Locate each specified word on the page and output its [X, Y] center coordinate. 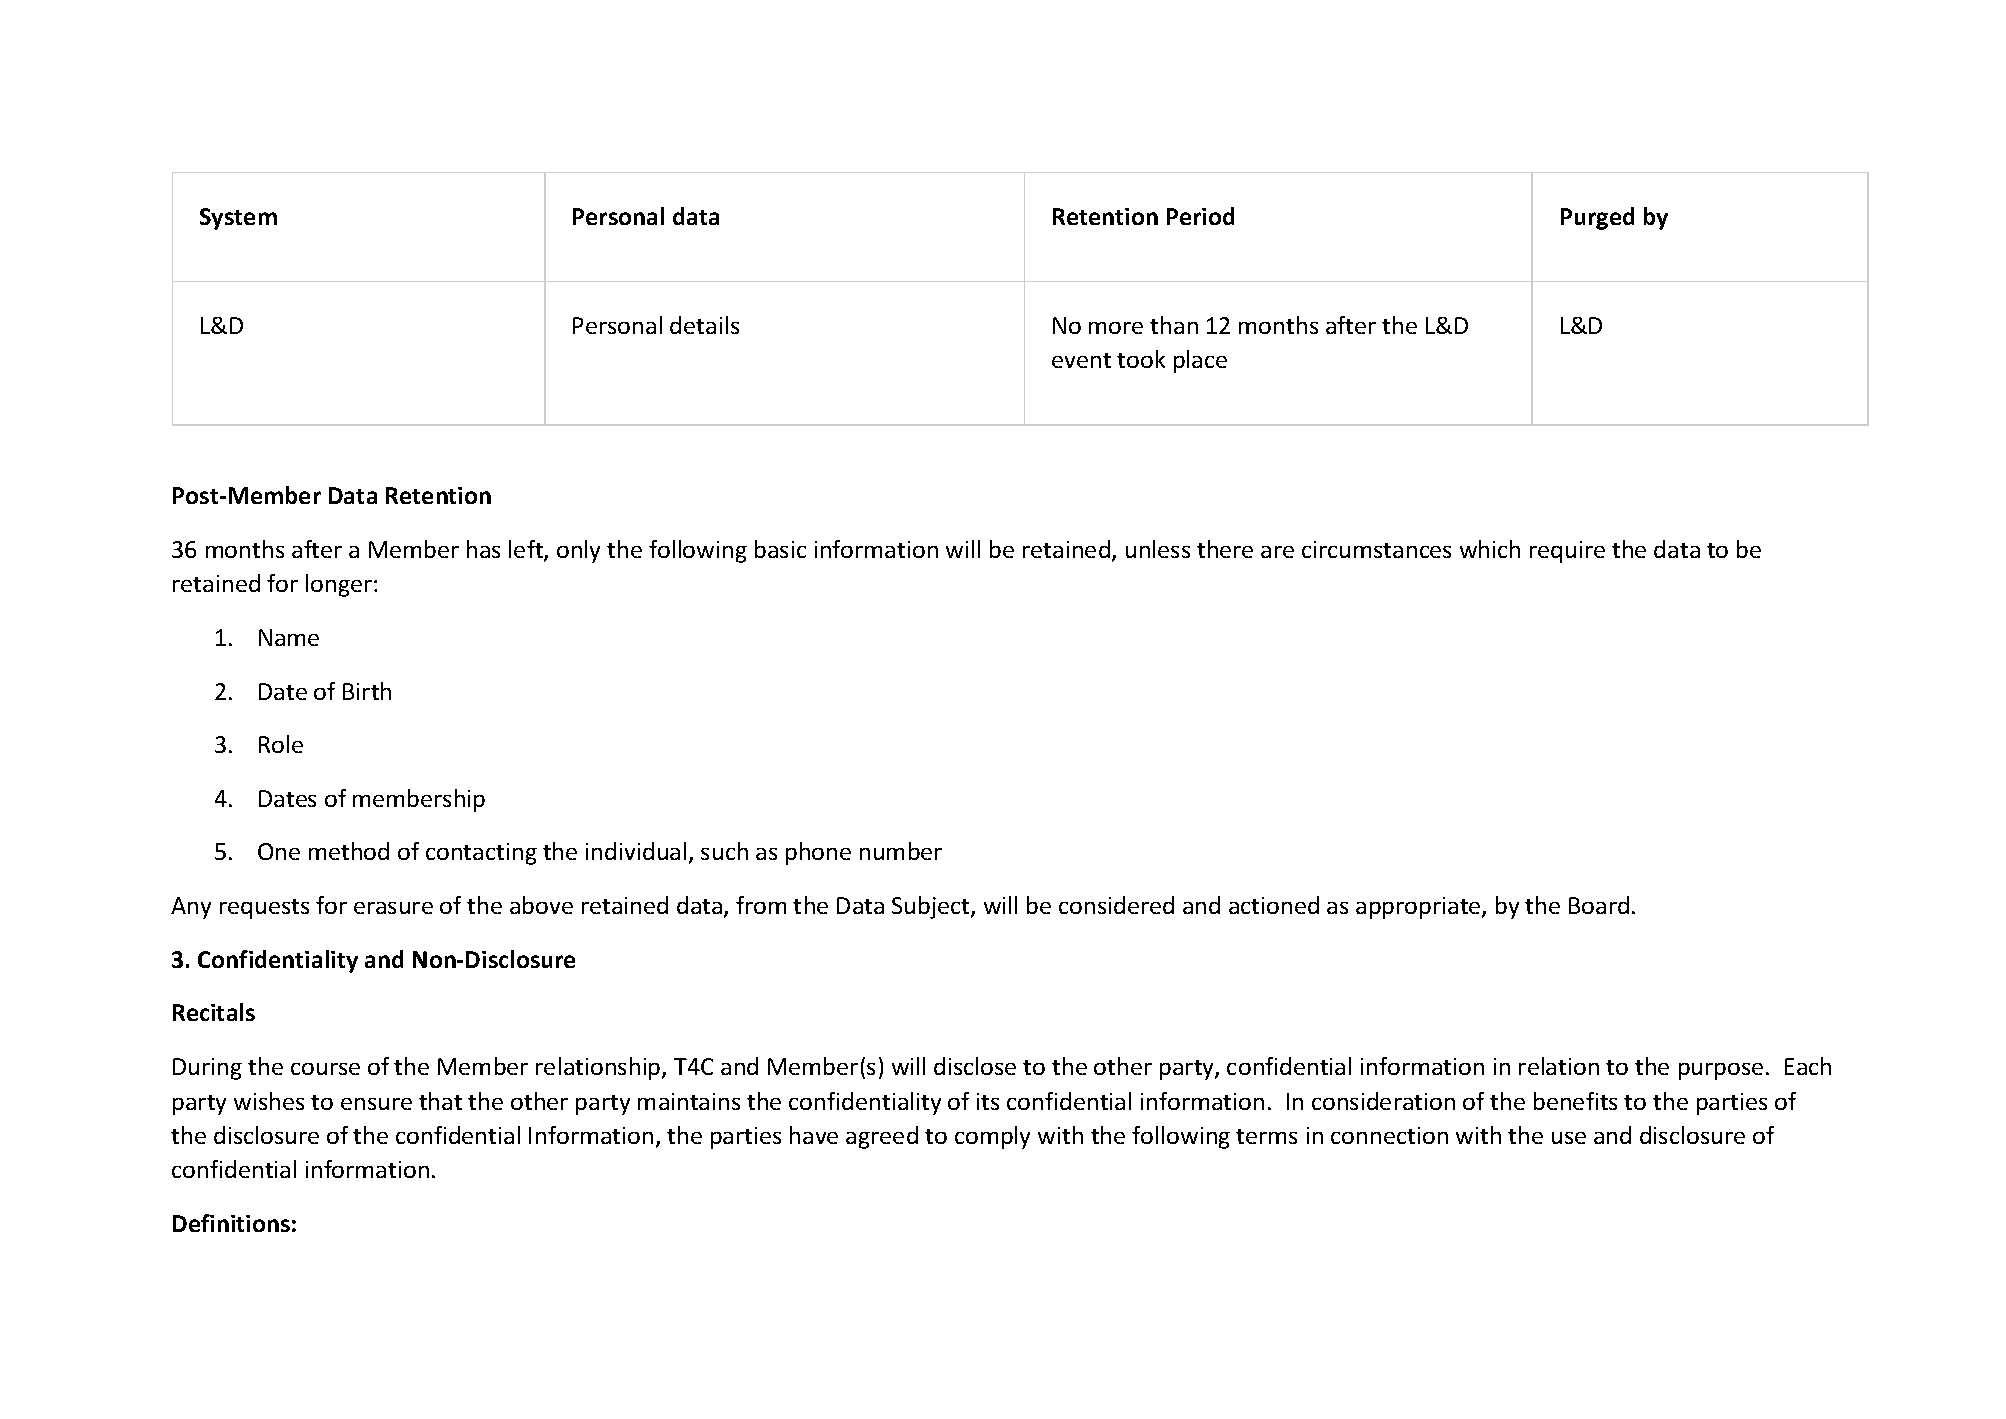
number [901, 851]
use [1569, 1138]
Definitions [231, 1223]
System [238, 219]
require [1567, 552]
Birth [367, 691]
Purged [1597, 218]
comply [992, 1137]
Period [1200, 216]
